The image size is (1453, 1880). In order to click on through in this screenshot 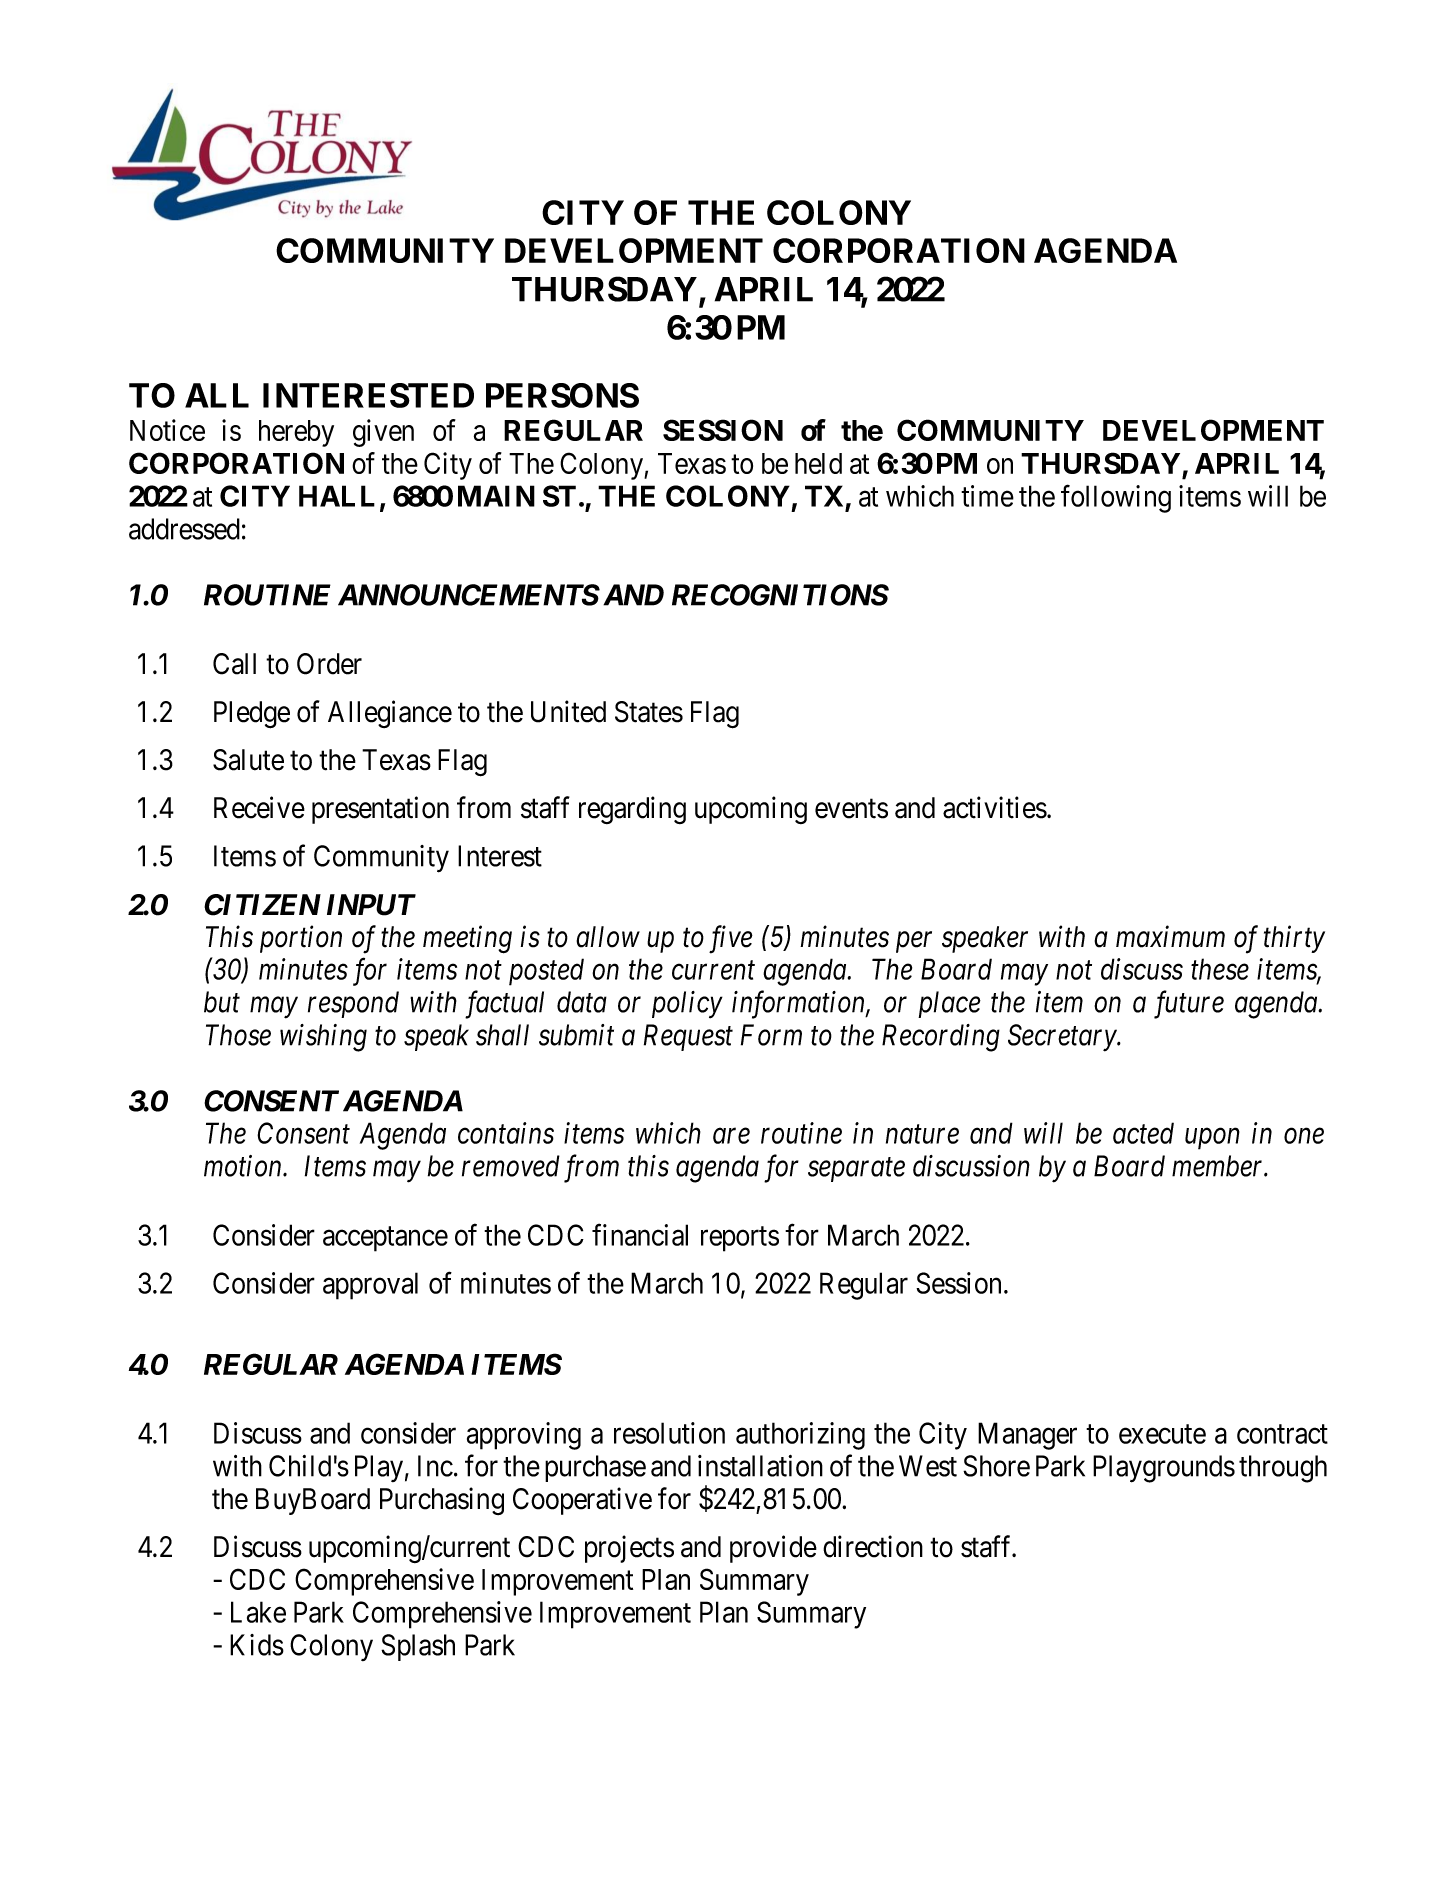, I will do `click(1283, 1469)`.
